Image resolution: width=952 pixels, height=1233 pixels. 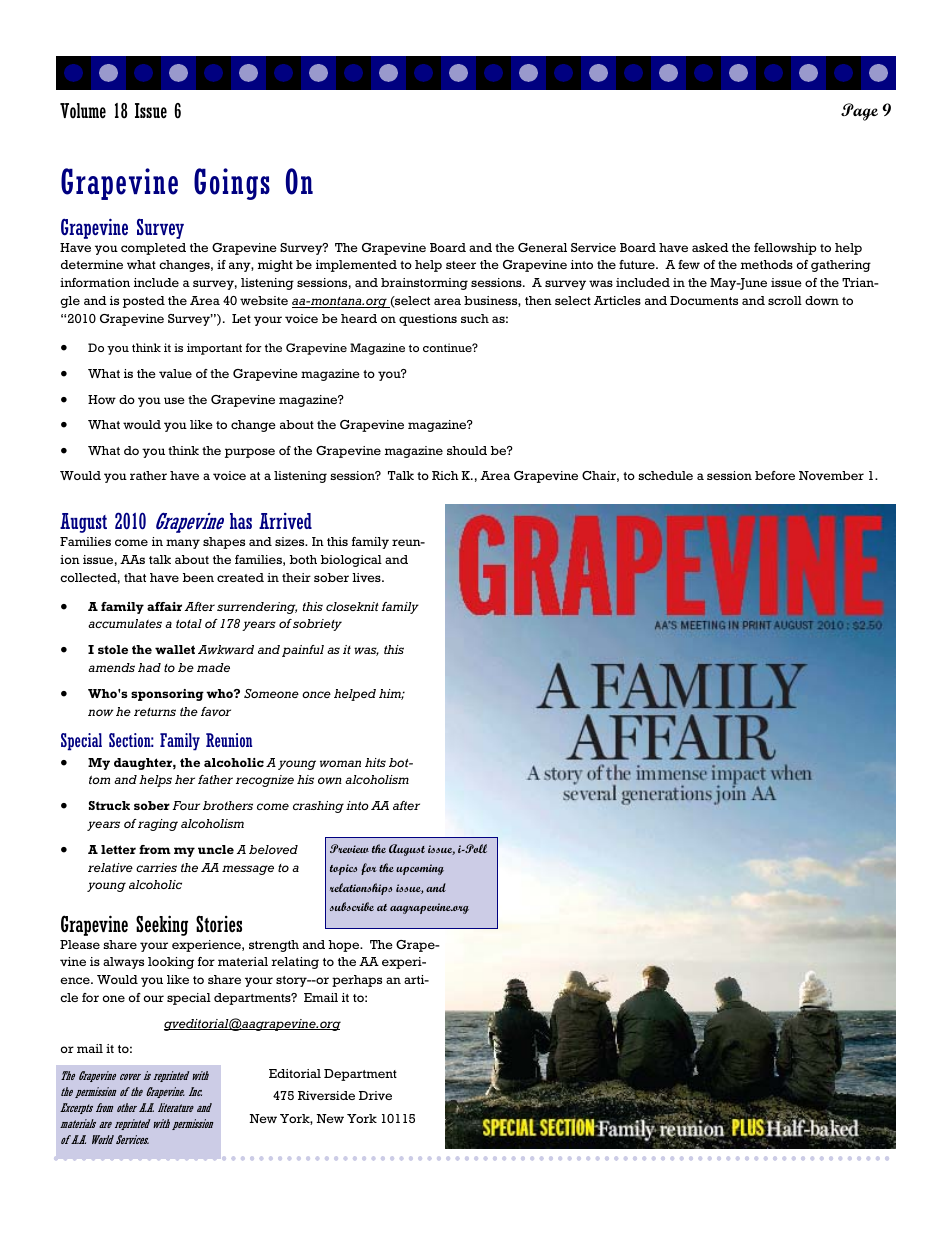 What do you see at coordinates (859, 112) in the document?
I see `Page` at bounding box center [859, 112].
